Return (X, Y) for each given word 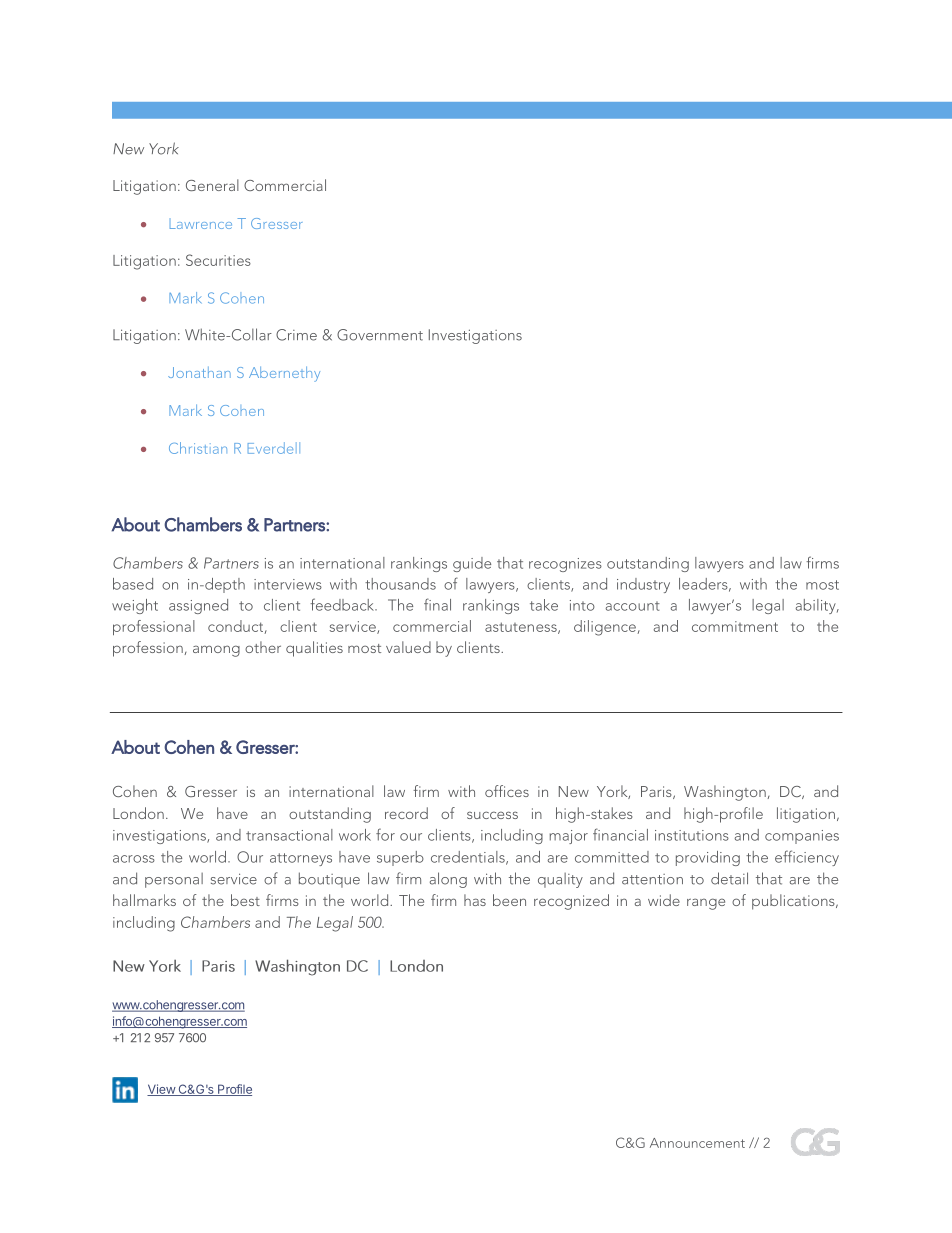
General (212, 185)
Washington (725, 793)
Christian (198, 448)
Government (380, 335)
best (245, 900)
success (492, 815)
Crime (296, 335)
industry (643, 585)
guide (472, 564)
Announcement (697, 1143)
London (138, 813)
